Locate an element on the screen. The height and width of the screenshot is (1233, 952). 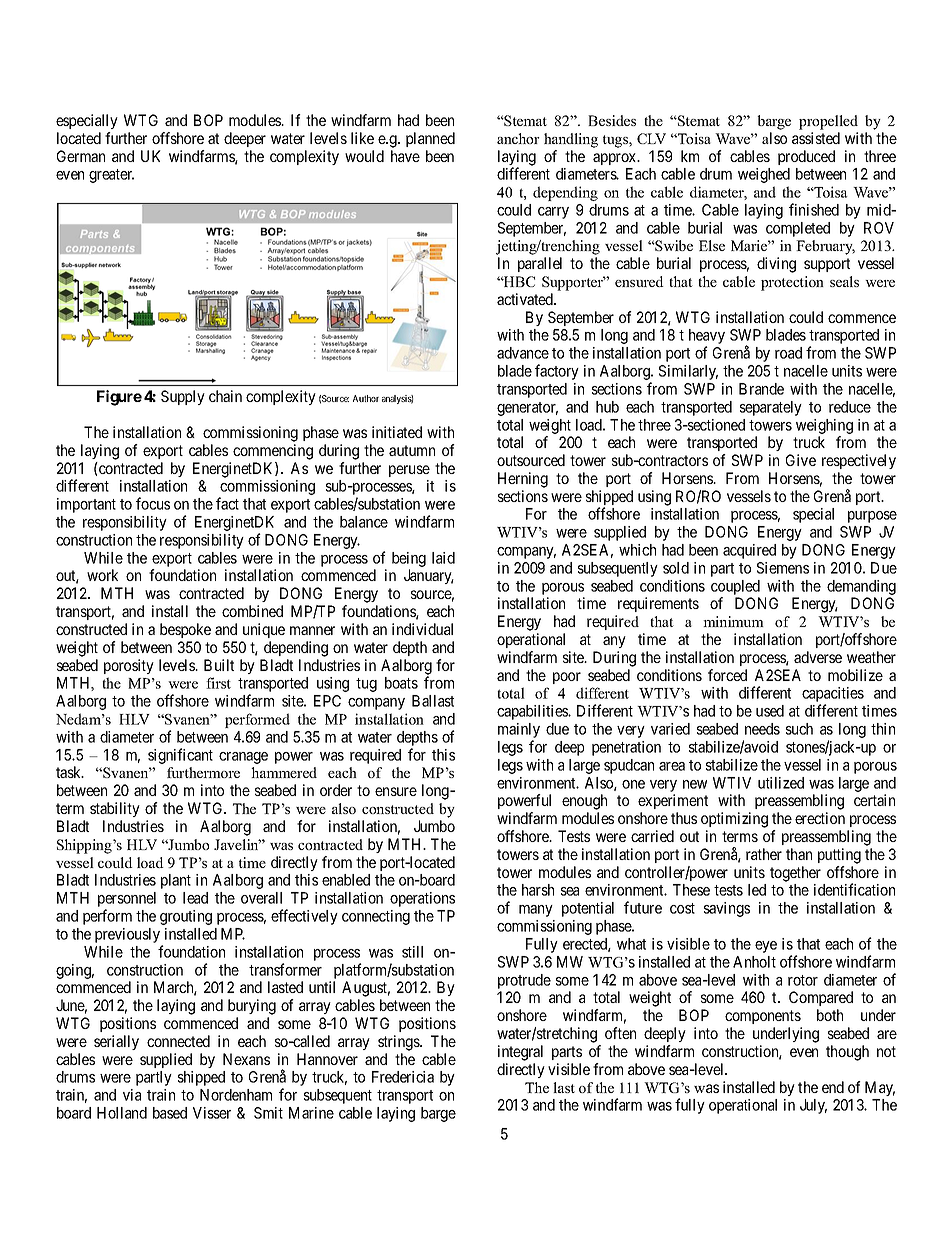
focus is located at coordinates (153, 503).
